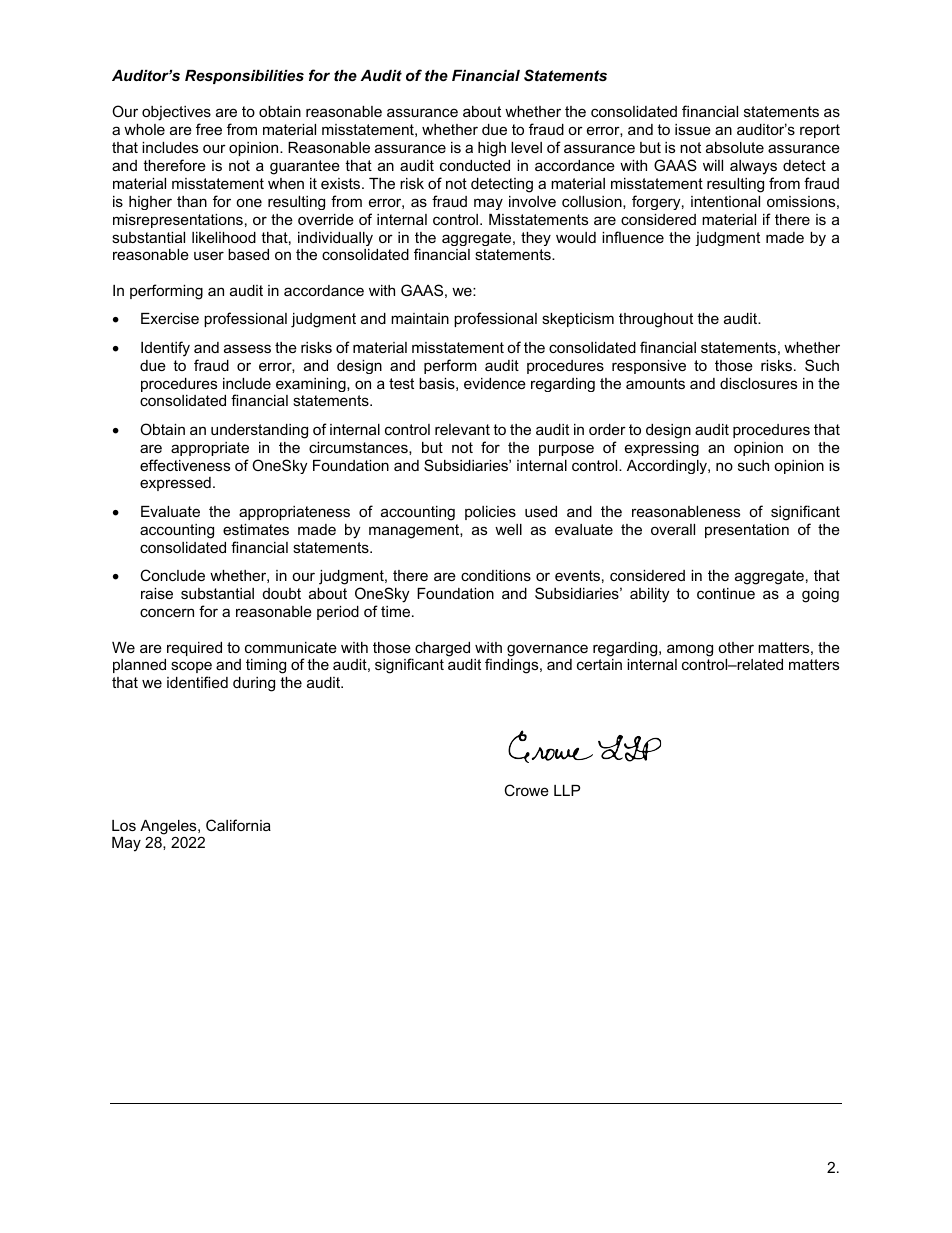  Describe the element at coordinates (693, 129) in the page. I see `issue` at that location.
